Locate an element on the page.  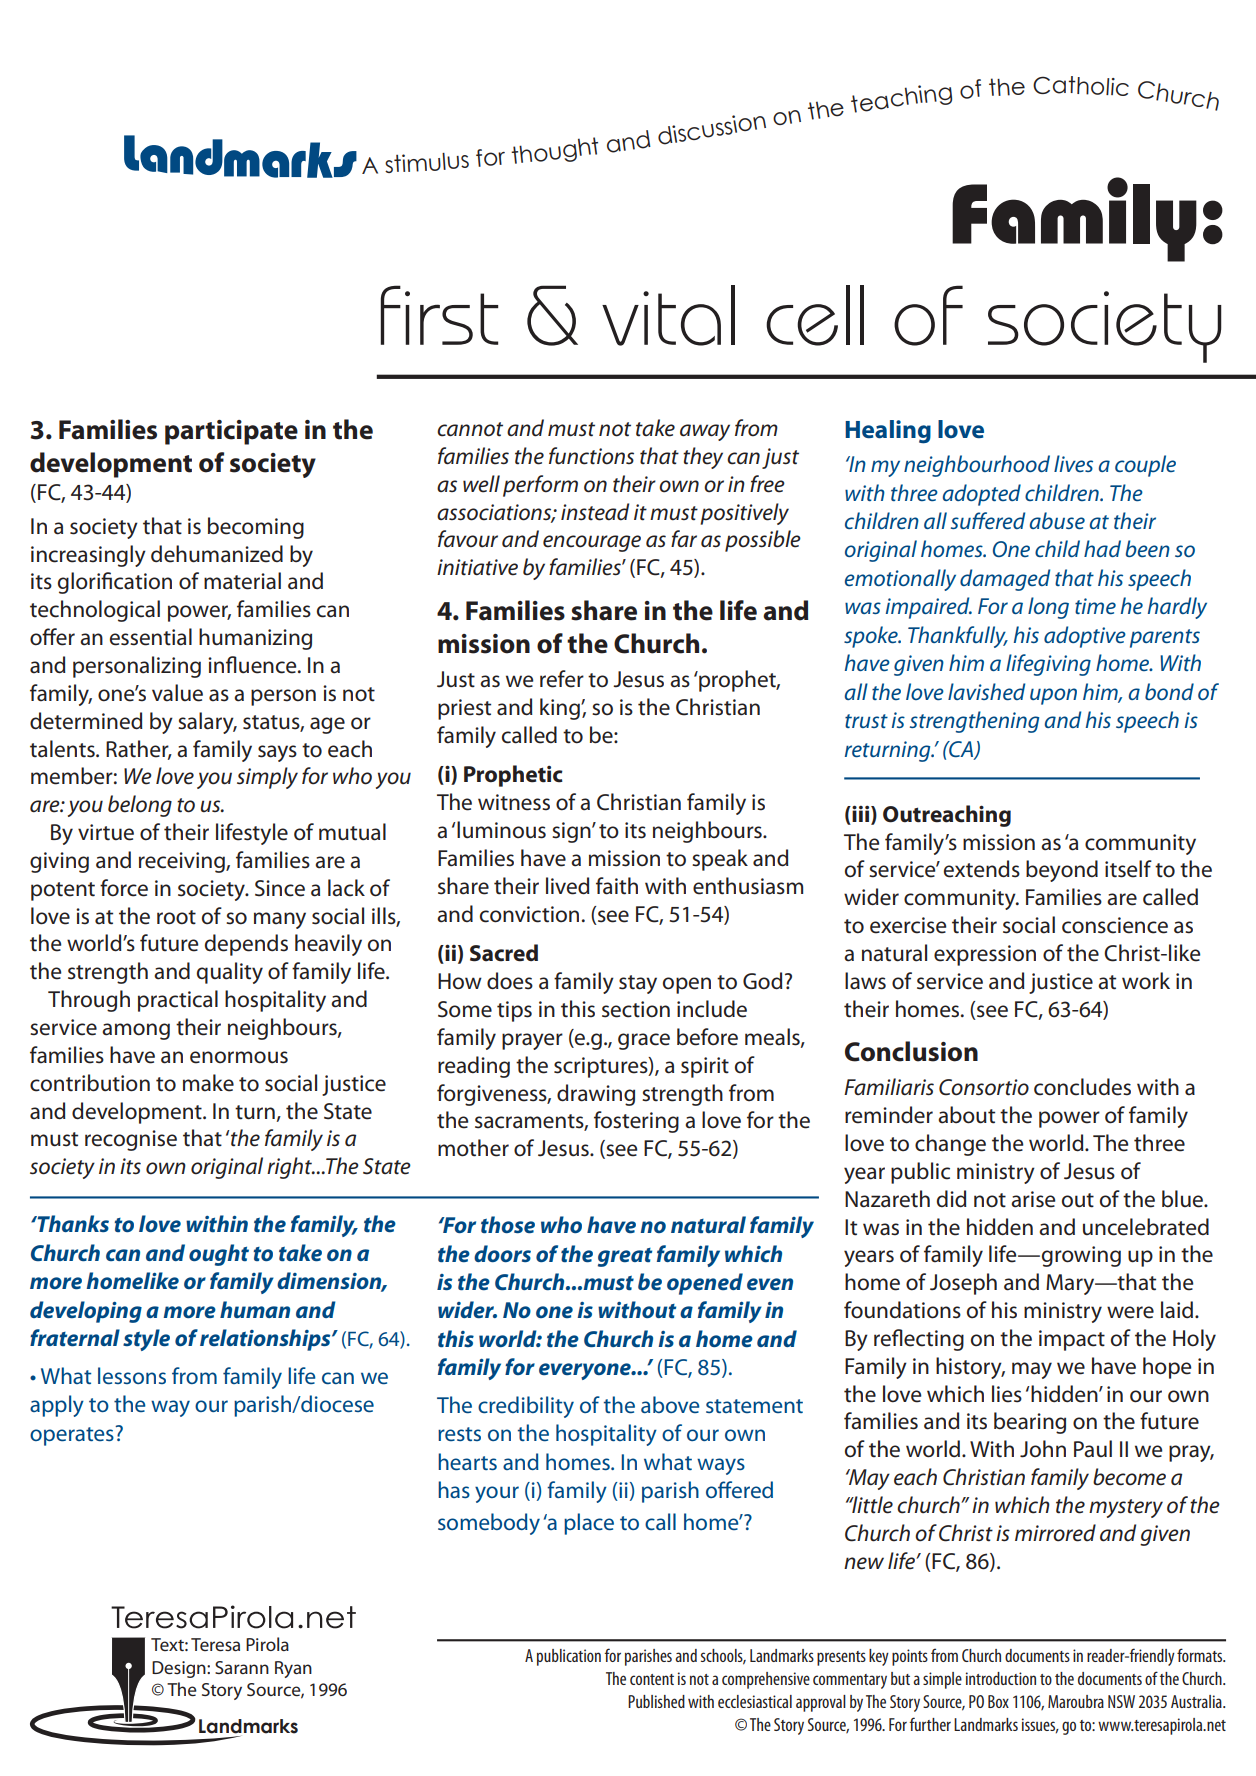
Ryan is located at coordinates (293, 1669).
